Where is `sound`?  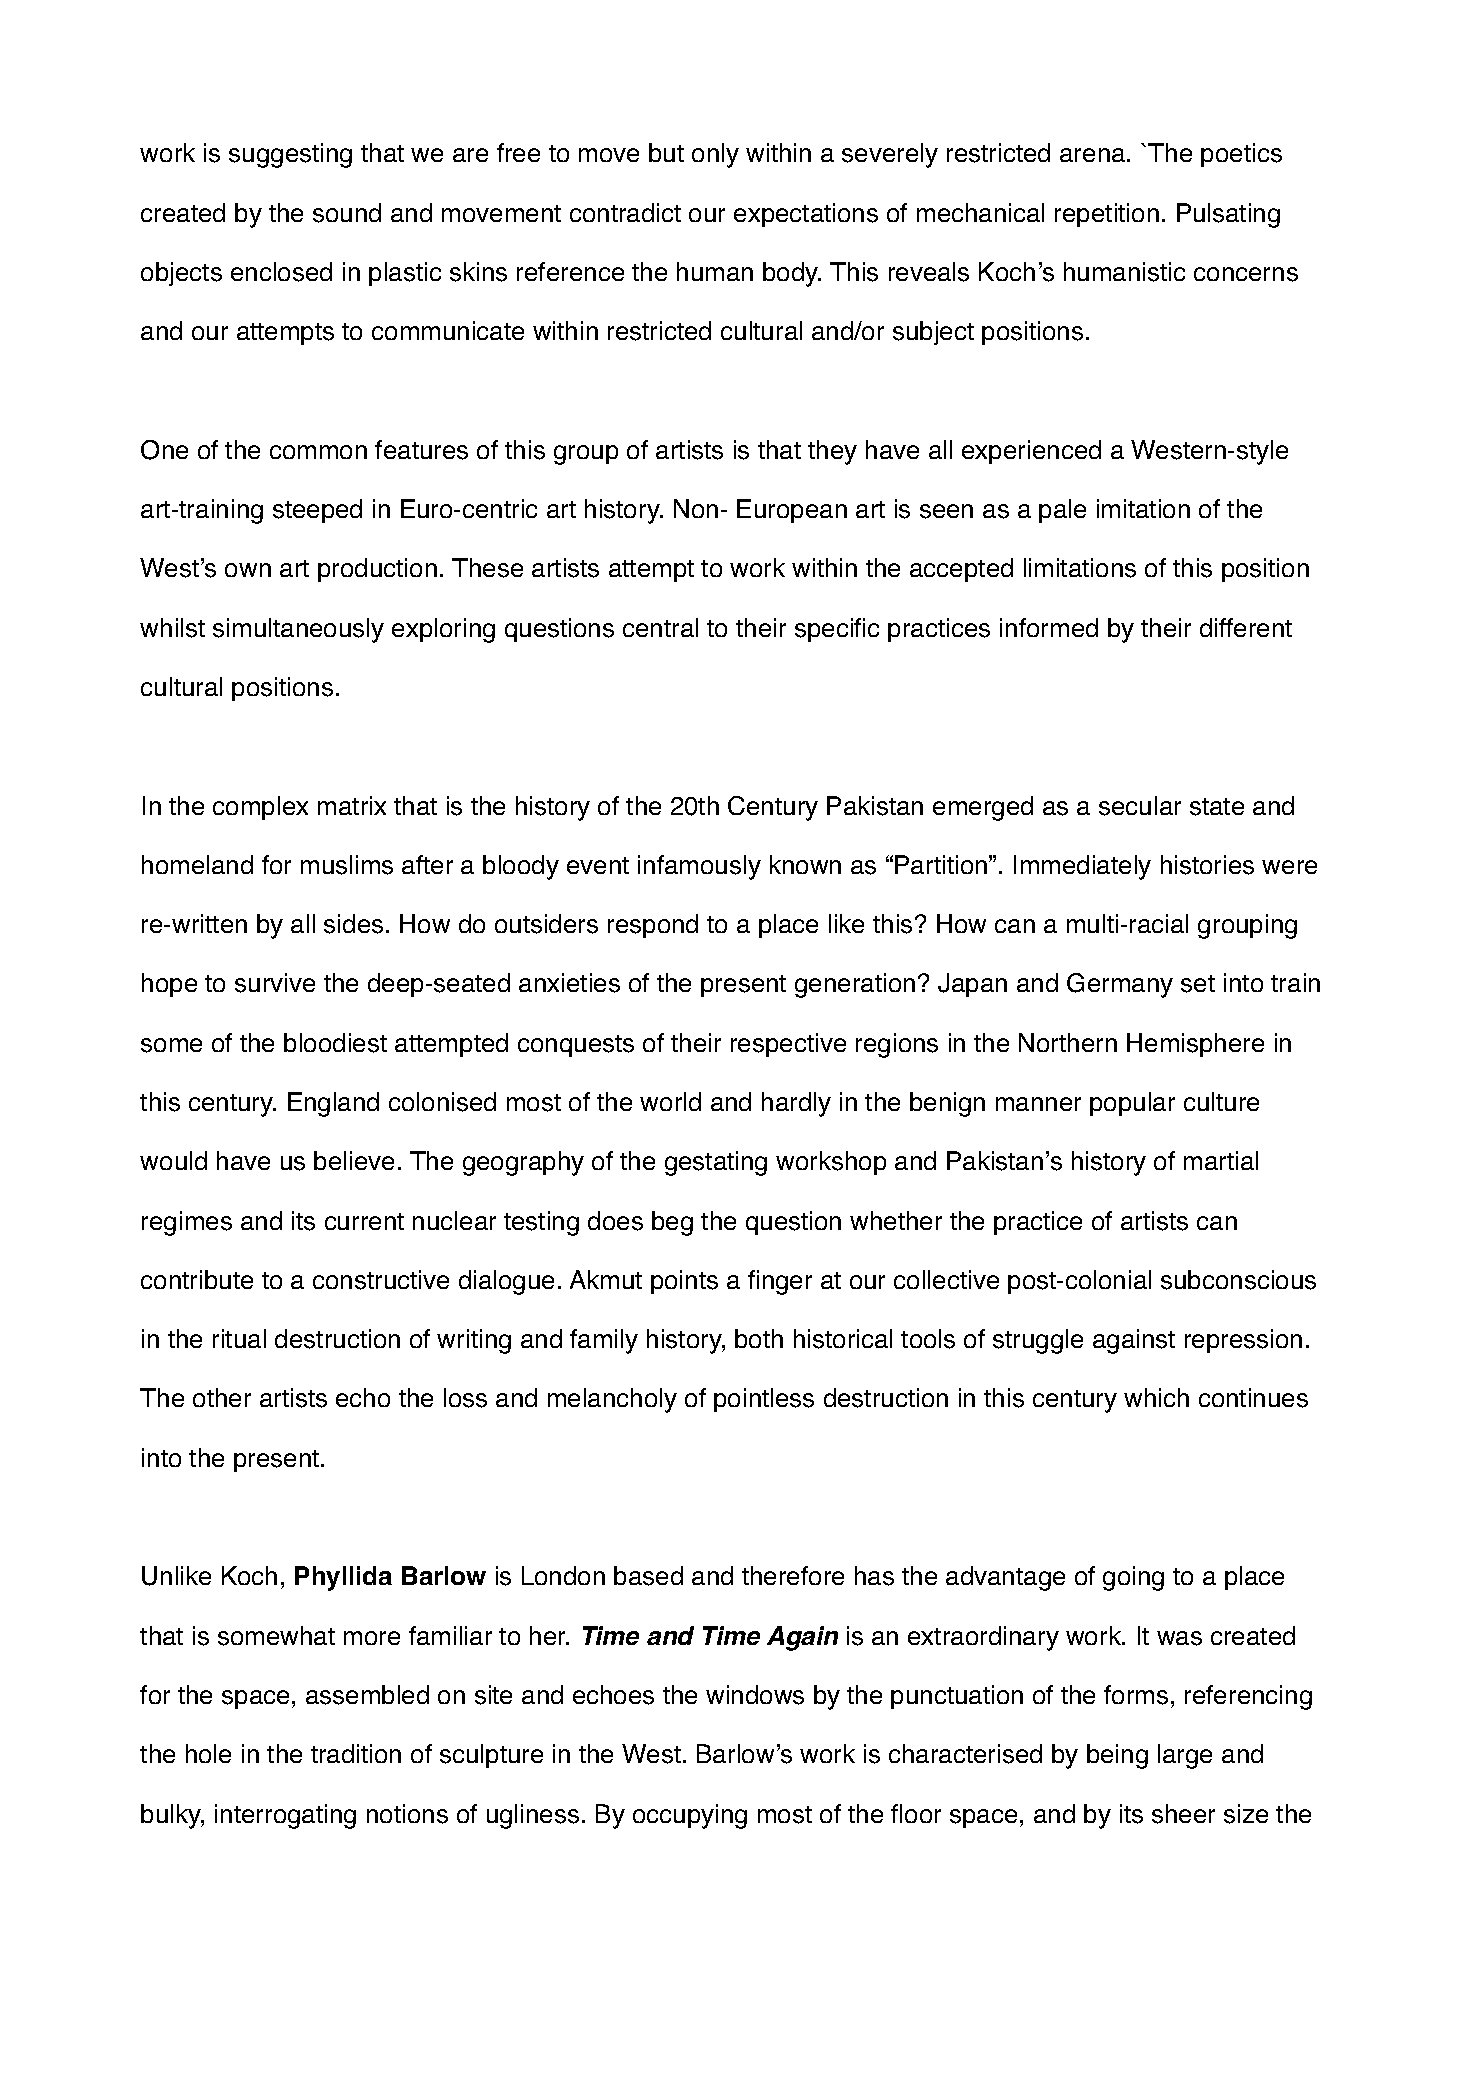 sound is located at coordinates (347, 213).
